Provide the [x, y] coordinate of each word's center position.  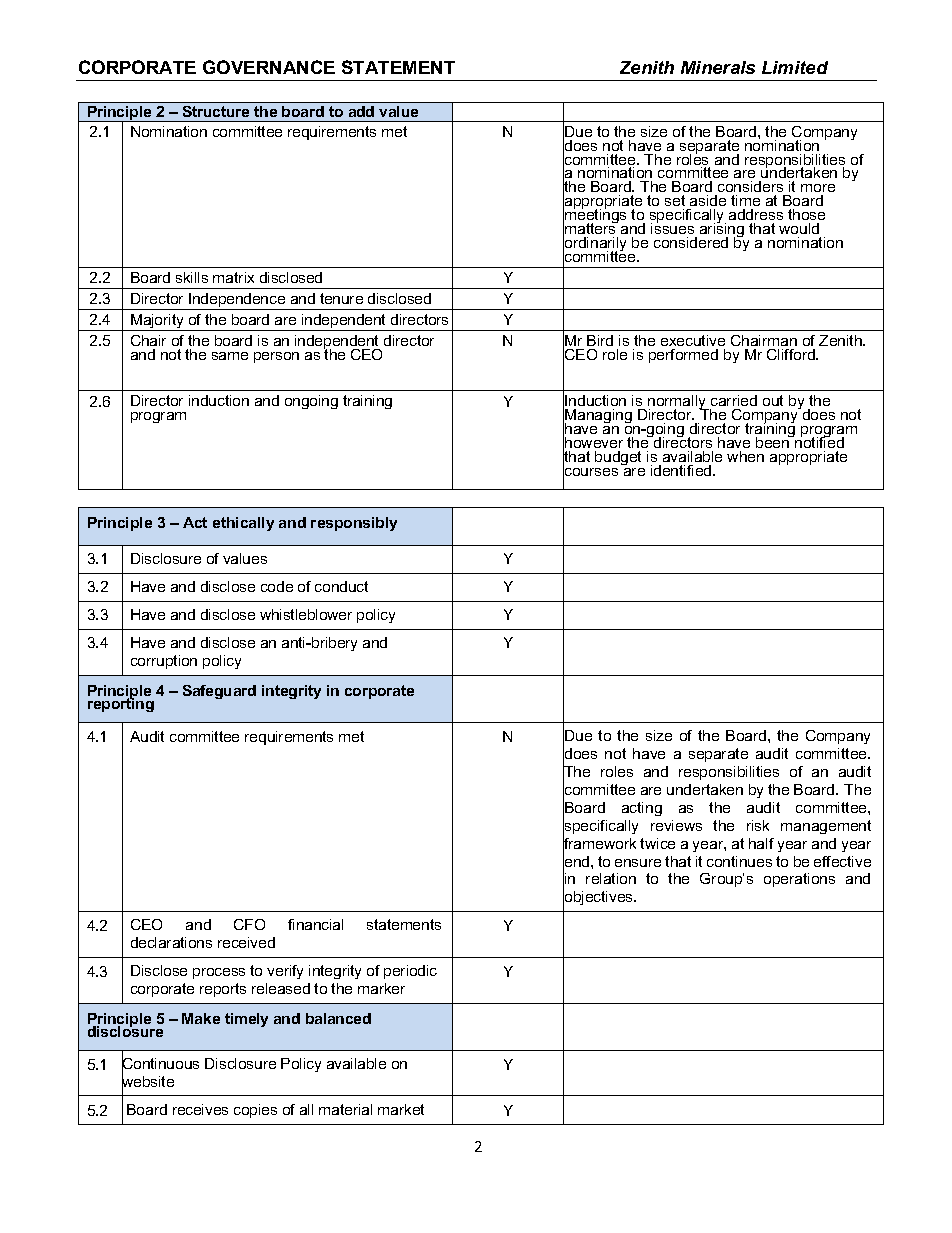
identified [682, 470]
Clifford [792, 354]
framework [599, 843]
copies [255, 1111]
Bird [600, 340]
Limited [795, 67]
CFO [249, 924]
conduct [341, 586]
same [230, 356]
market [401, 1109]
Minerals [718, 67]
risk [758, 825]
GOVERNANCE [269, 67]
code [277, 586]
